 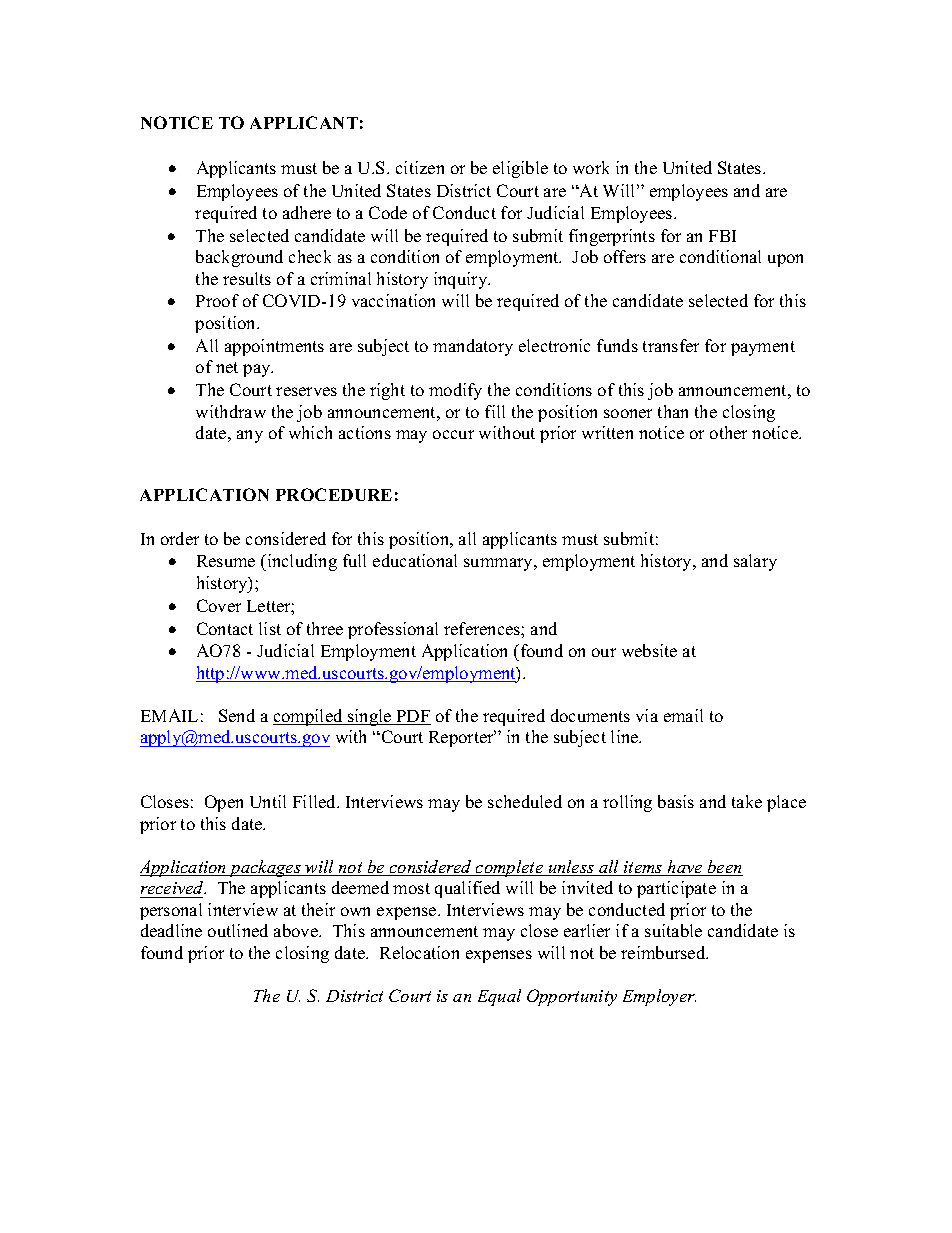 I want to click on educational, so click(x=415, y=560).
